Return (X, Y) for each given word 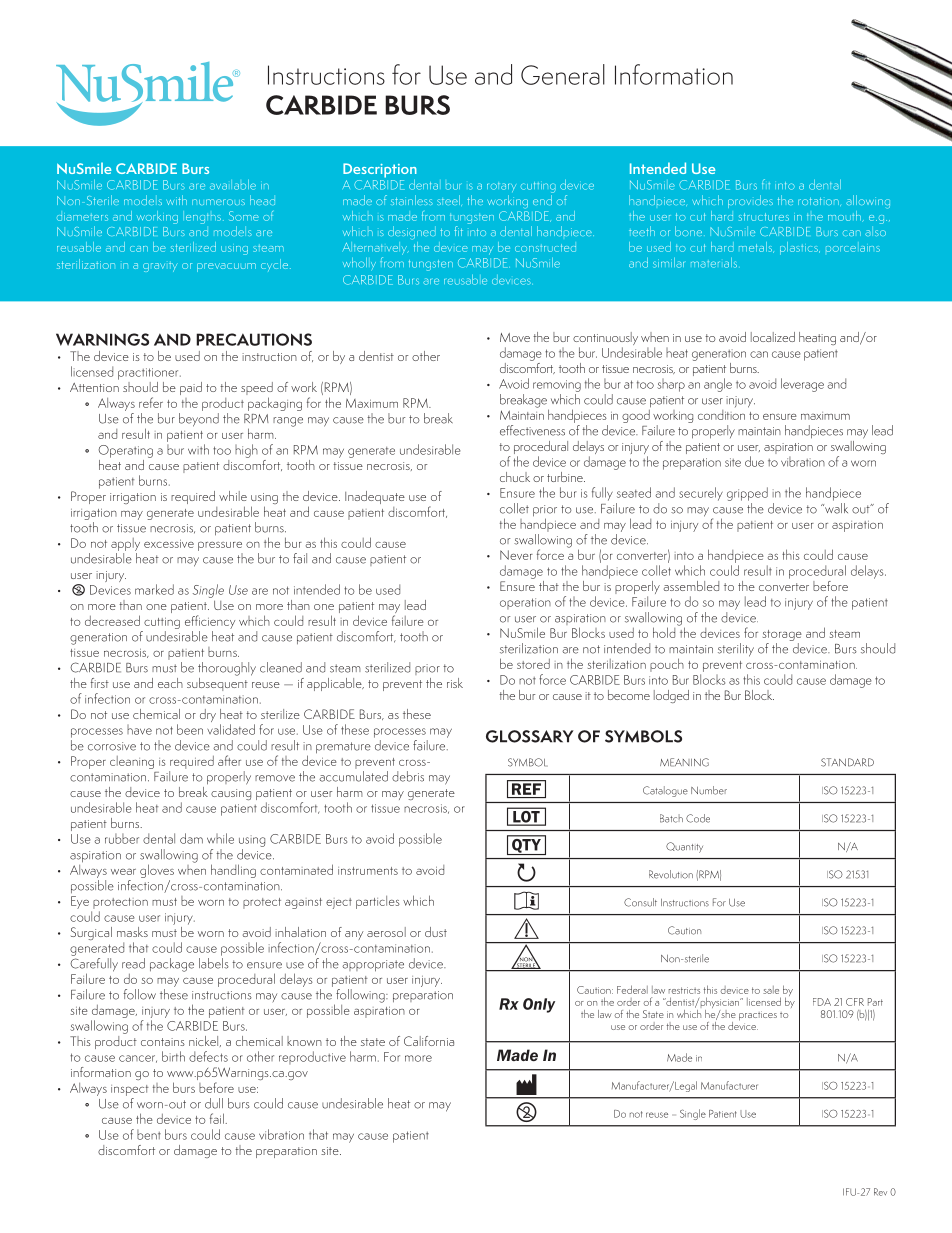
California (429, 1041)
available (233, 185)
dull (214, 1103)
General (563, 74)
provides (750, 201)
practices (758, 1016)
